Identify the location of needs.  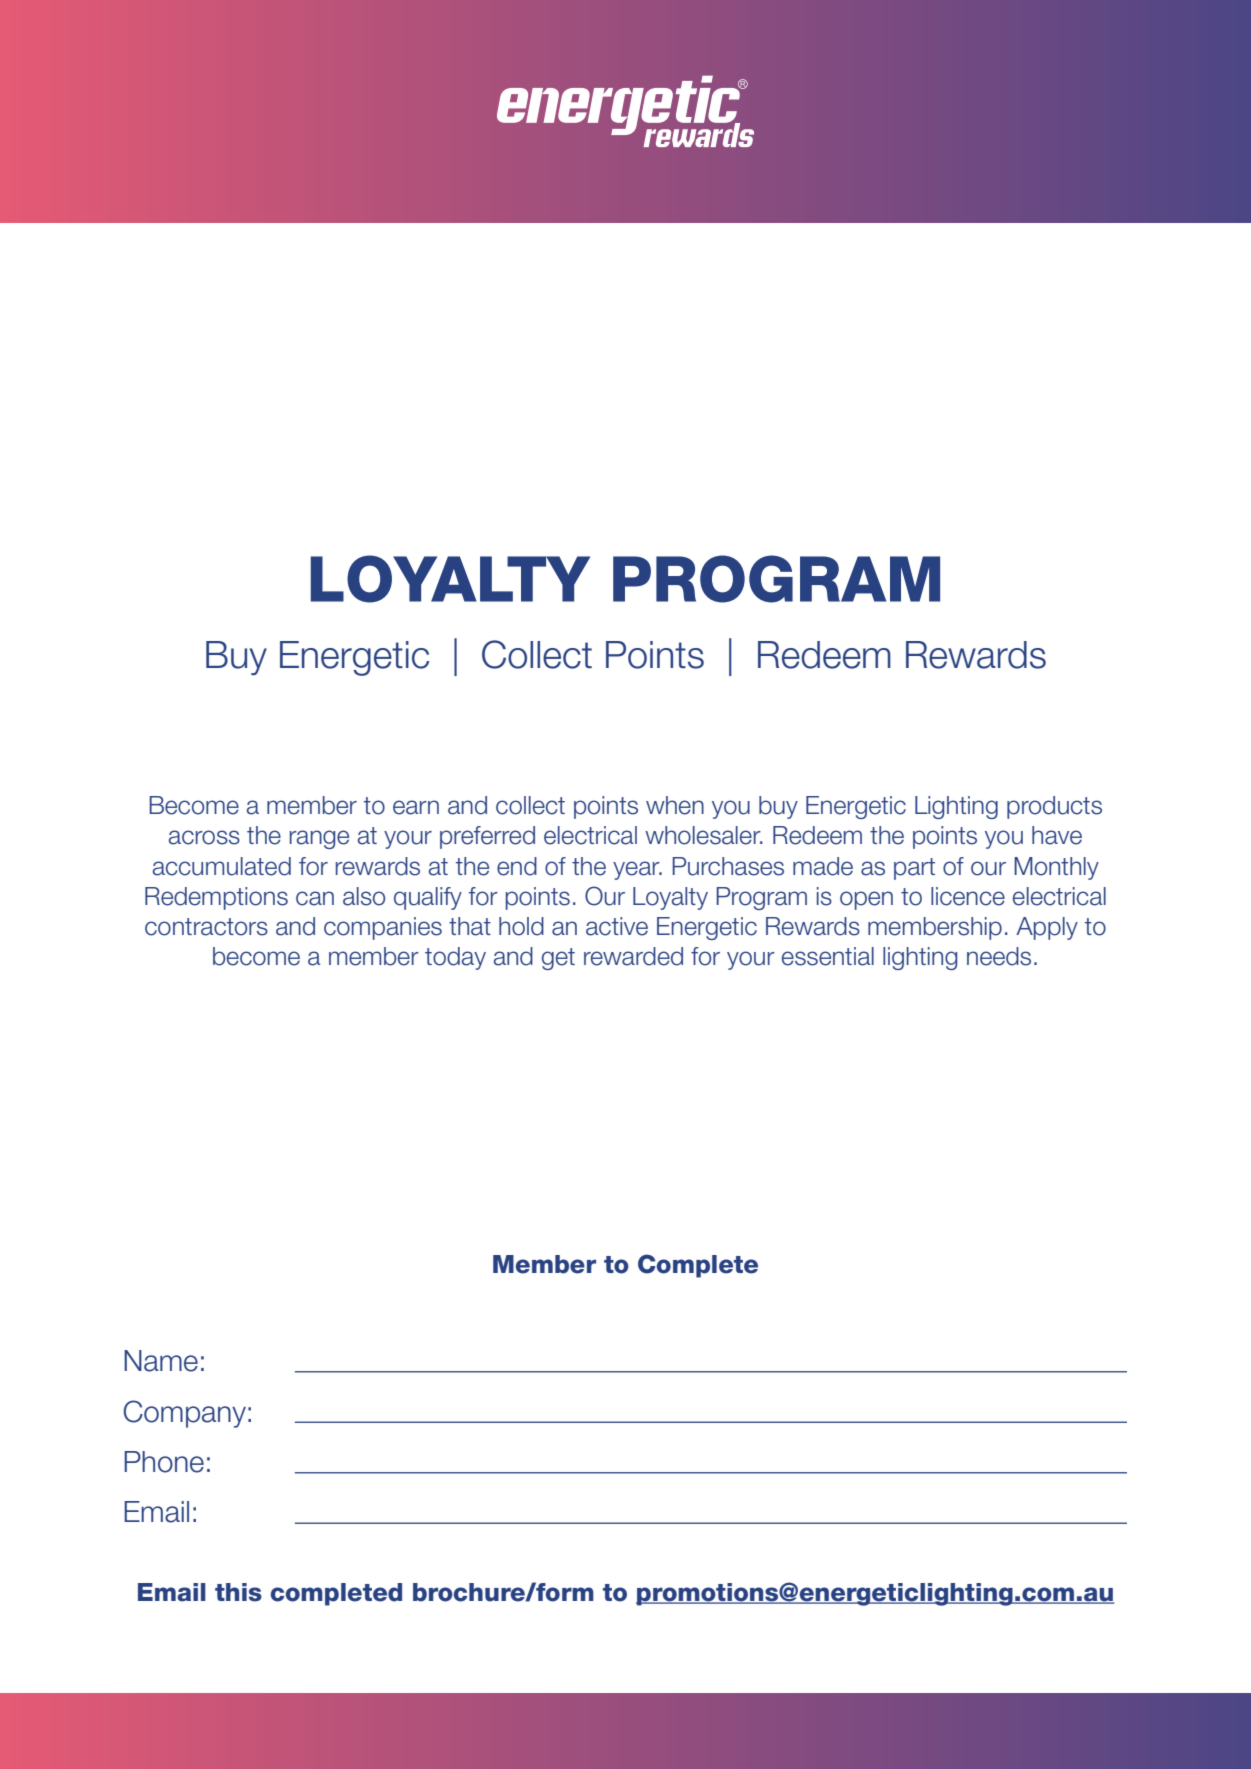
(999, 956).
